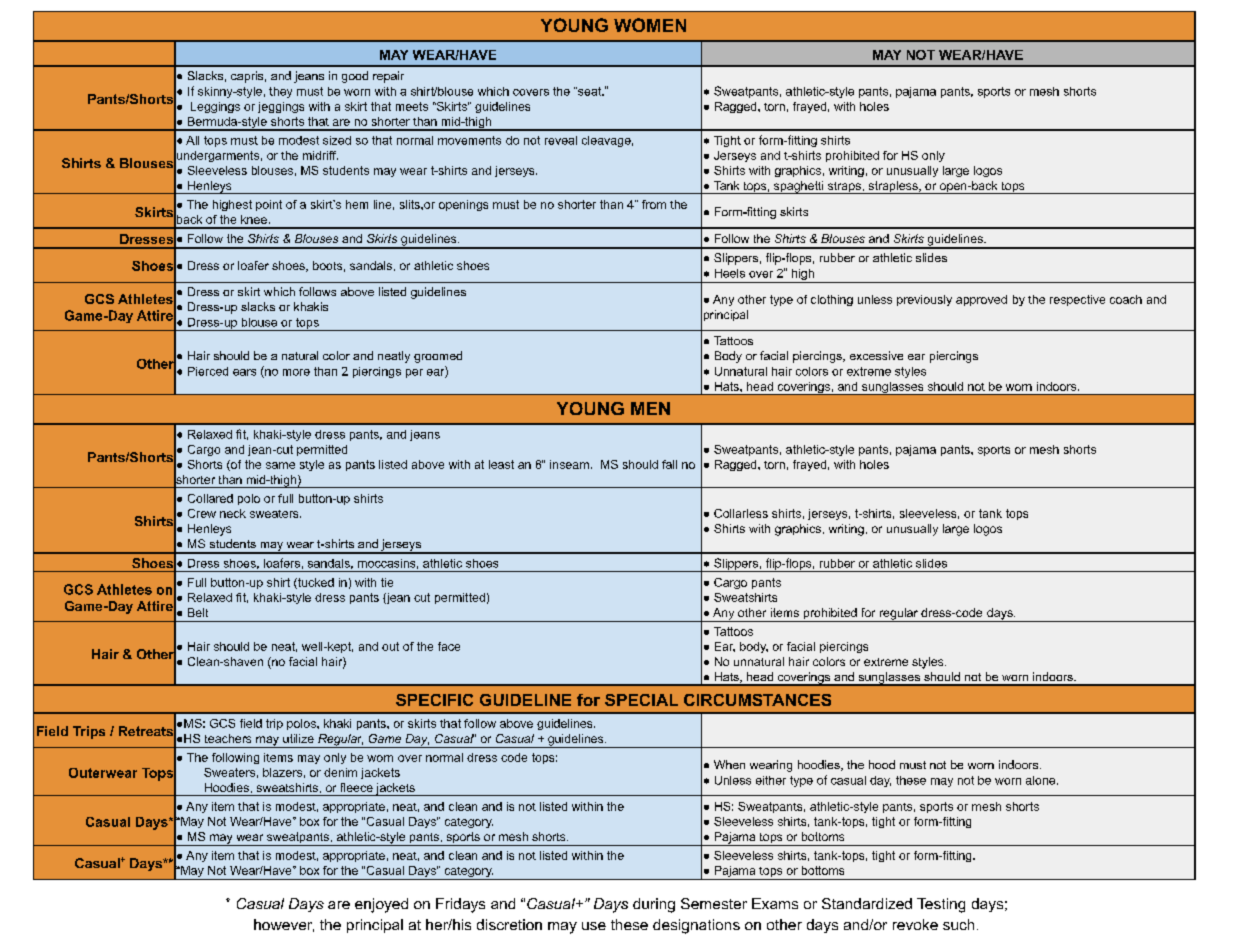 This screenshot has width=1233, height=952. Describe the element at coordinates (355, 77) in the screenshot. I see `good` at that location.
